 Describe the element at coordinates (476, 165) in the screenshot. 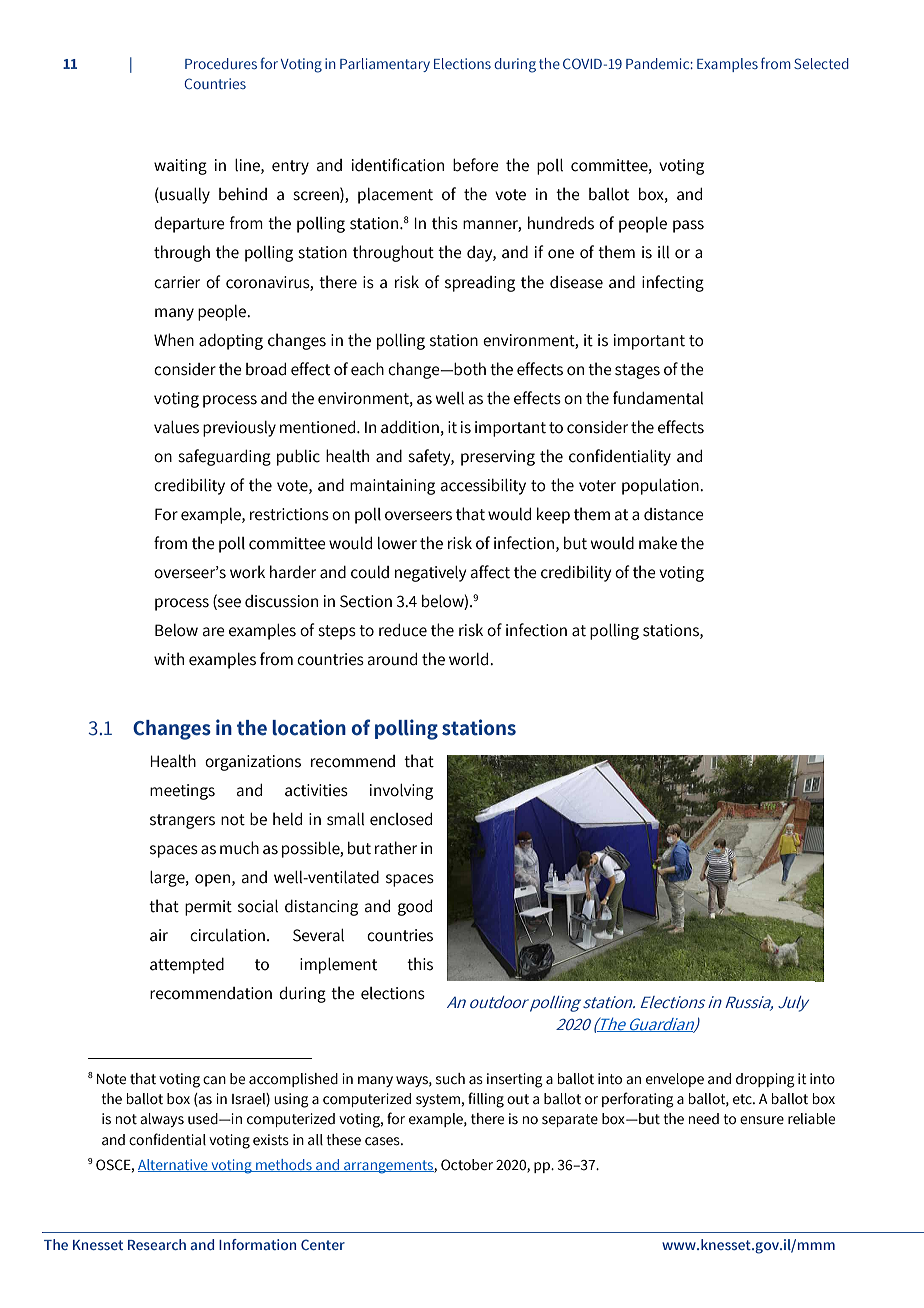

I see `before` at that location.
